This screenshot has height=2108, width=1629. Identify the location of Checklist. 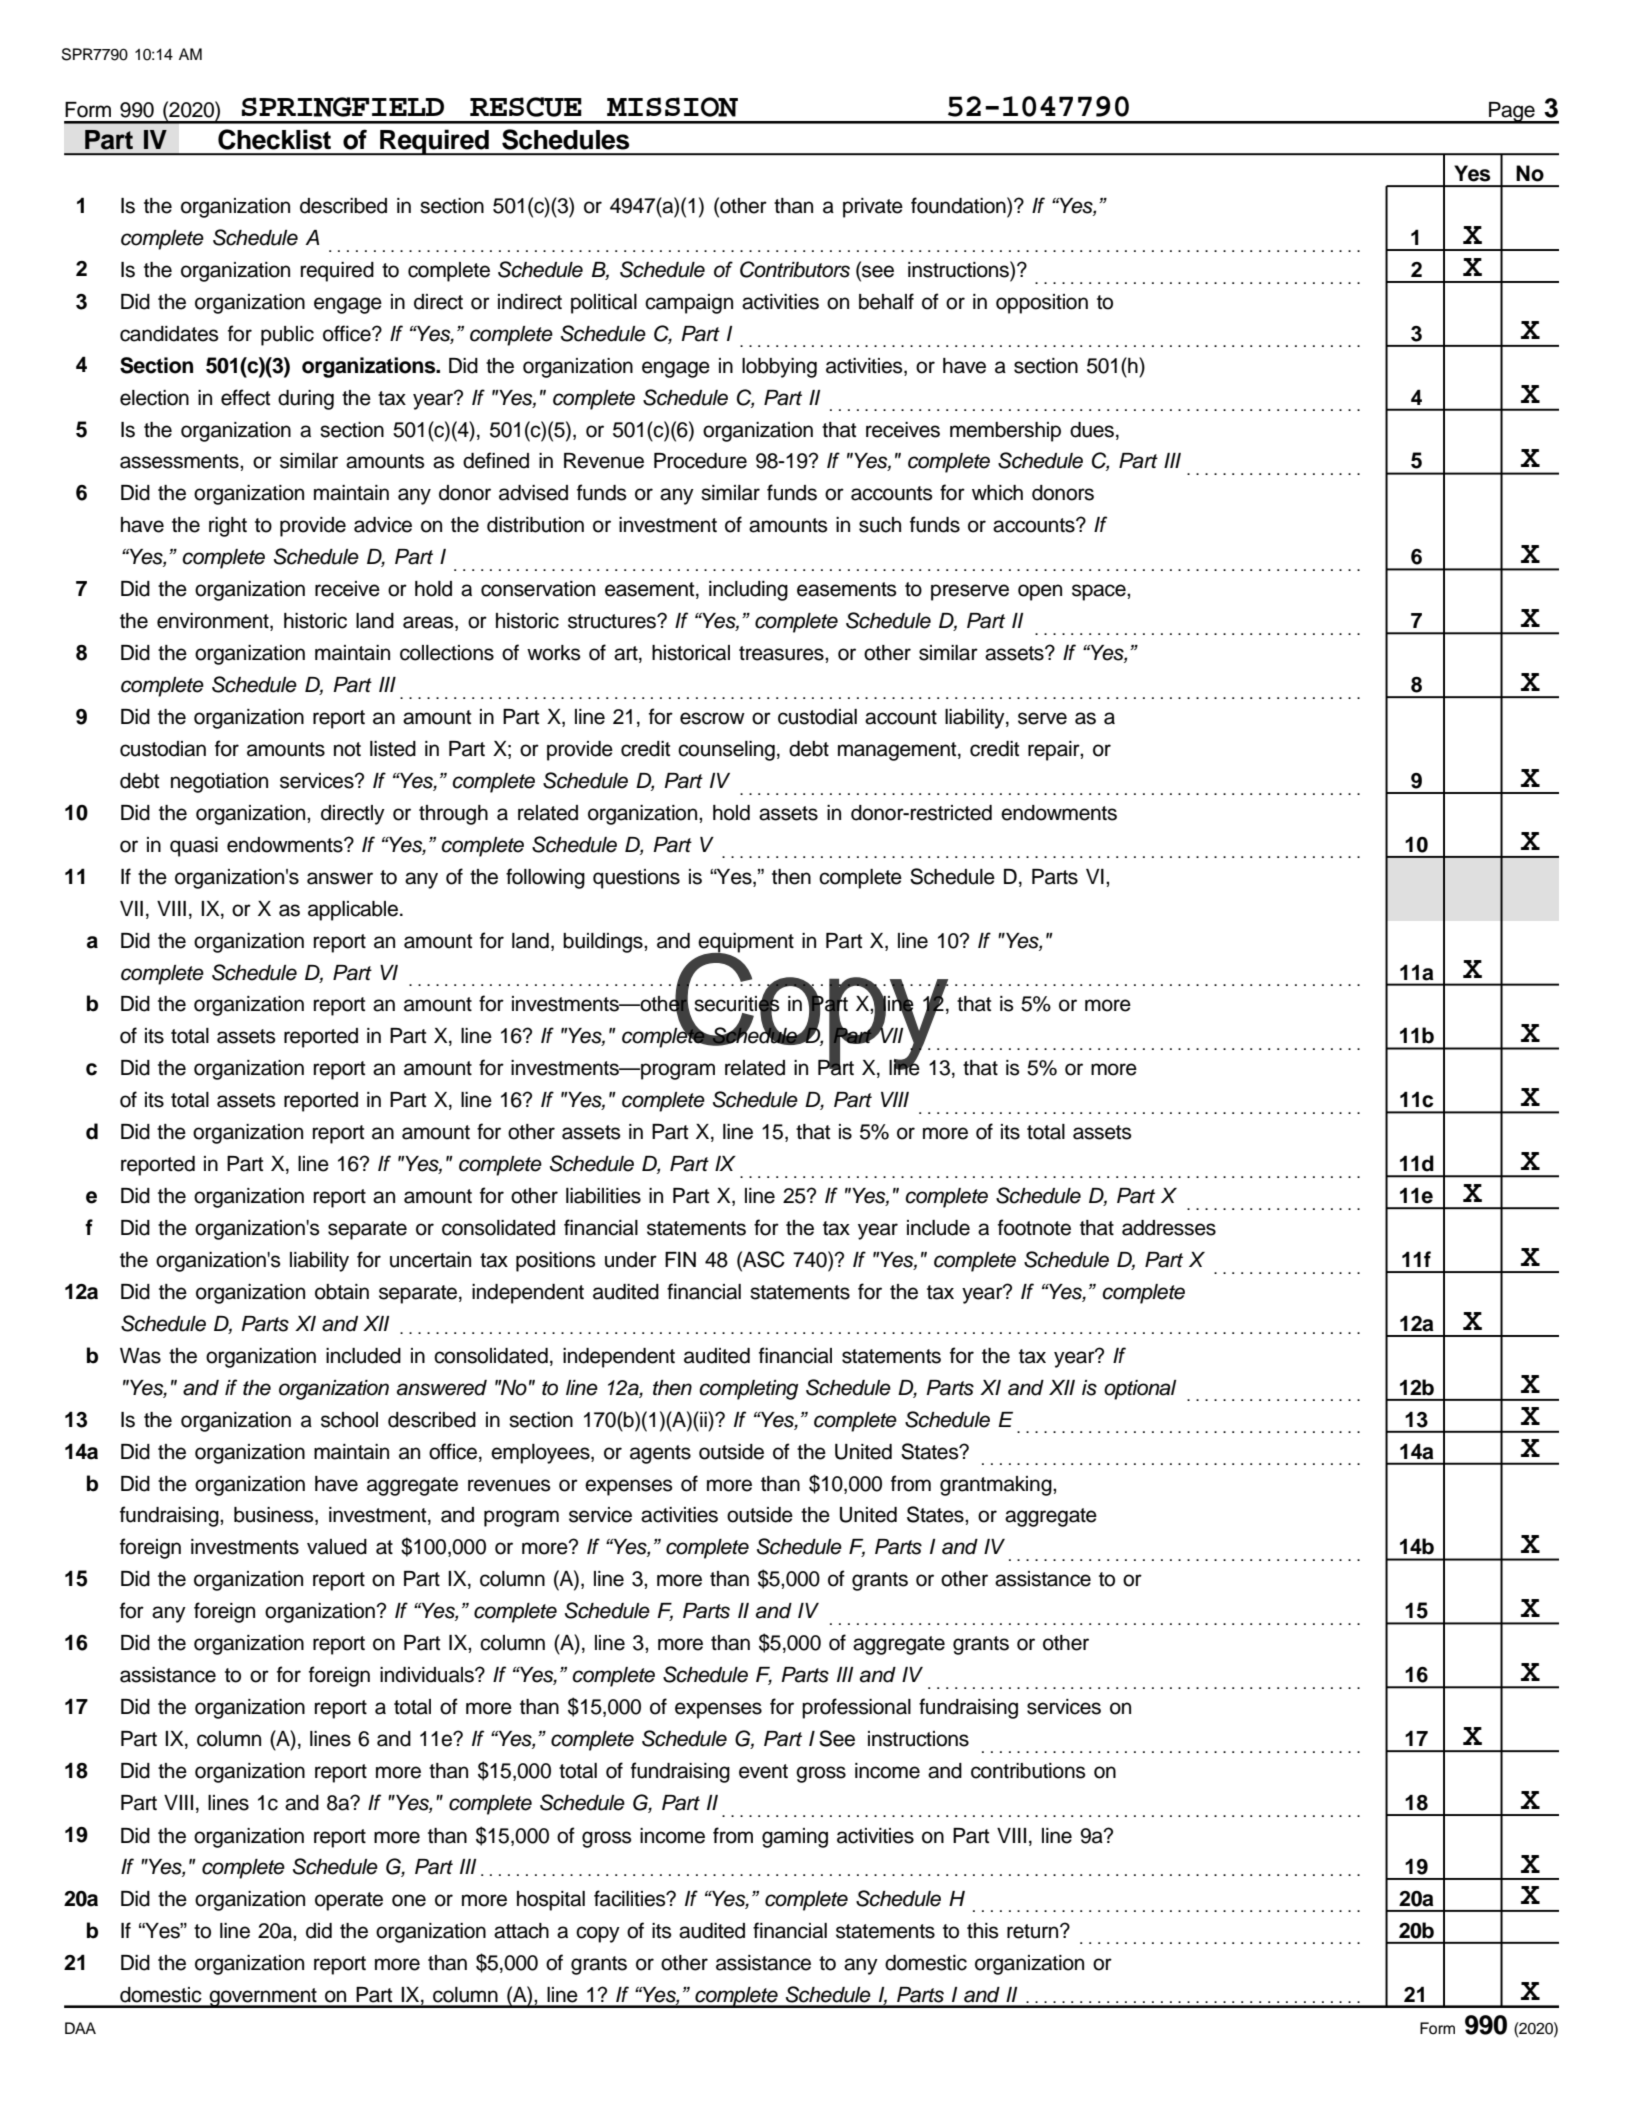
(274, 139).
